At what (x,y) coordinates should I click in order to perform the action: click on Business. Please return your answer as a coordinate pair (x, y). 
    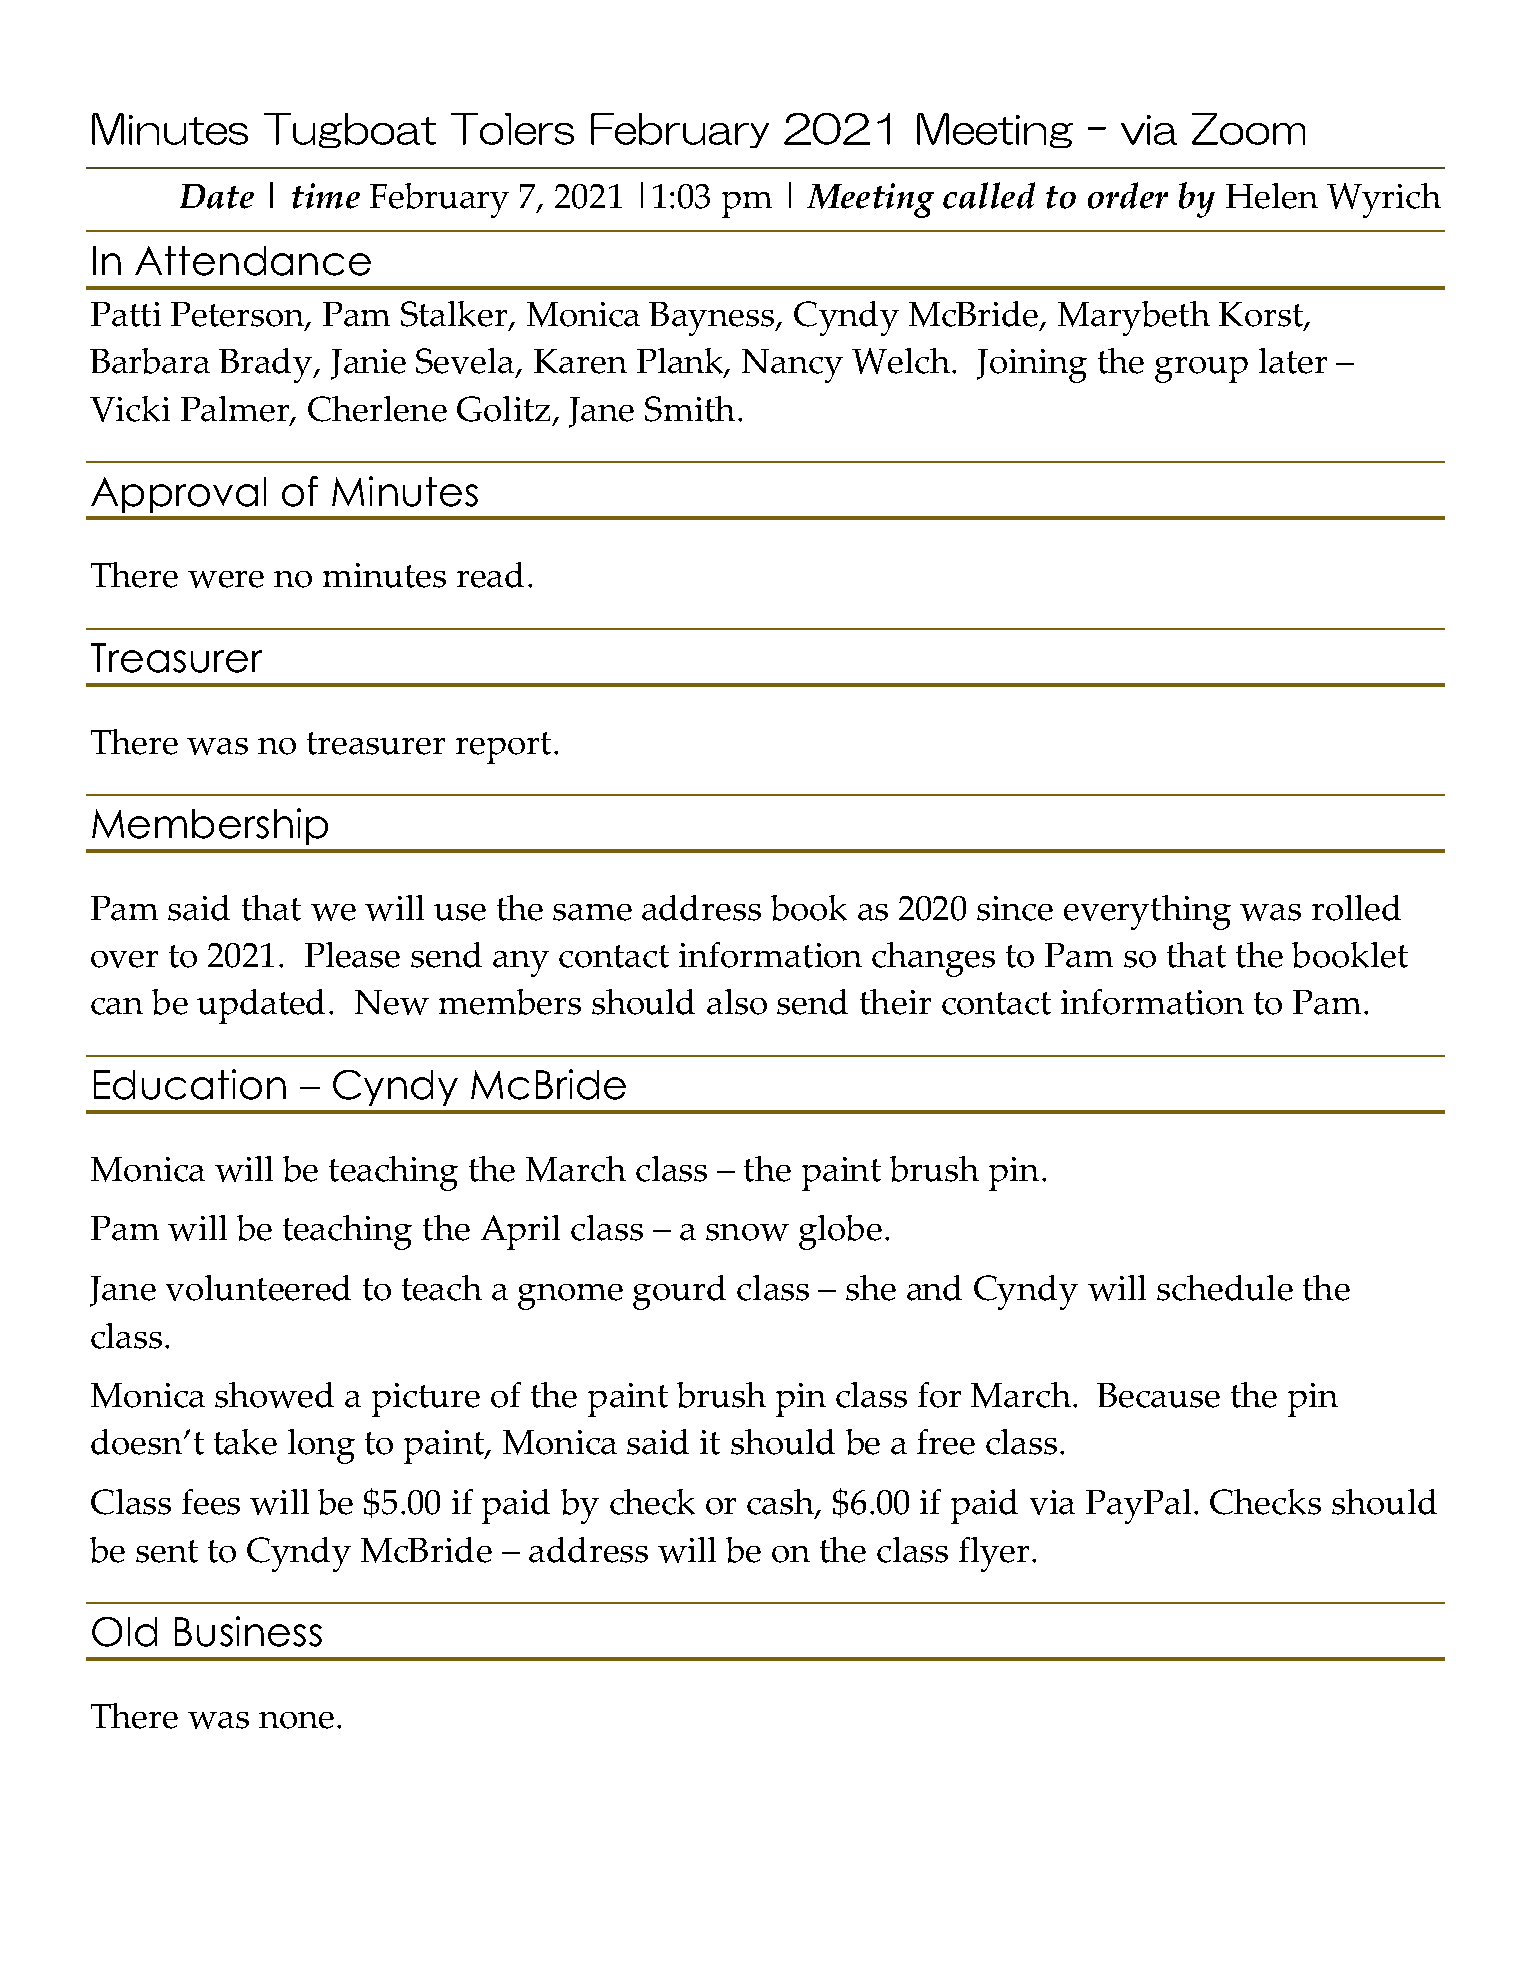
    Looking at the image, I should click on (248, 1631).
